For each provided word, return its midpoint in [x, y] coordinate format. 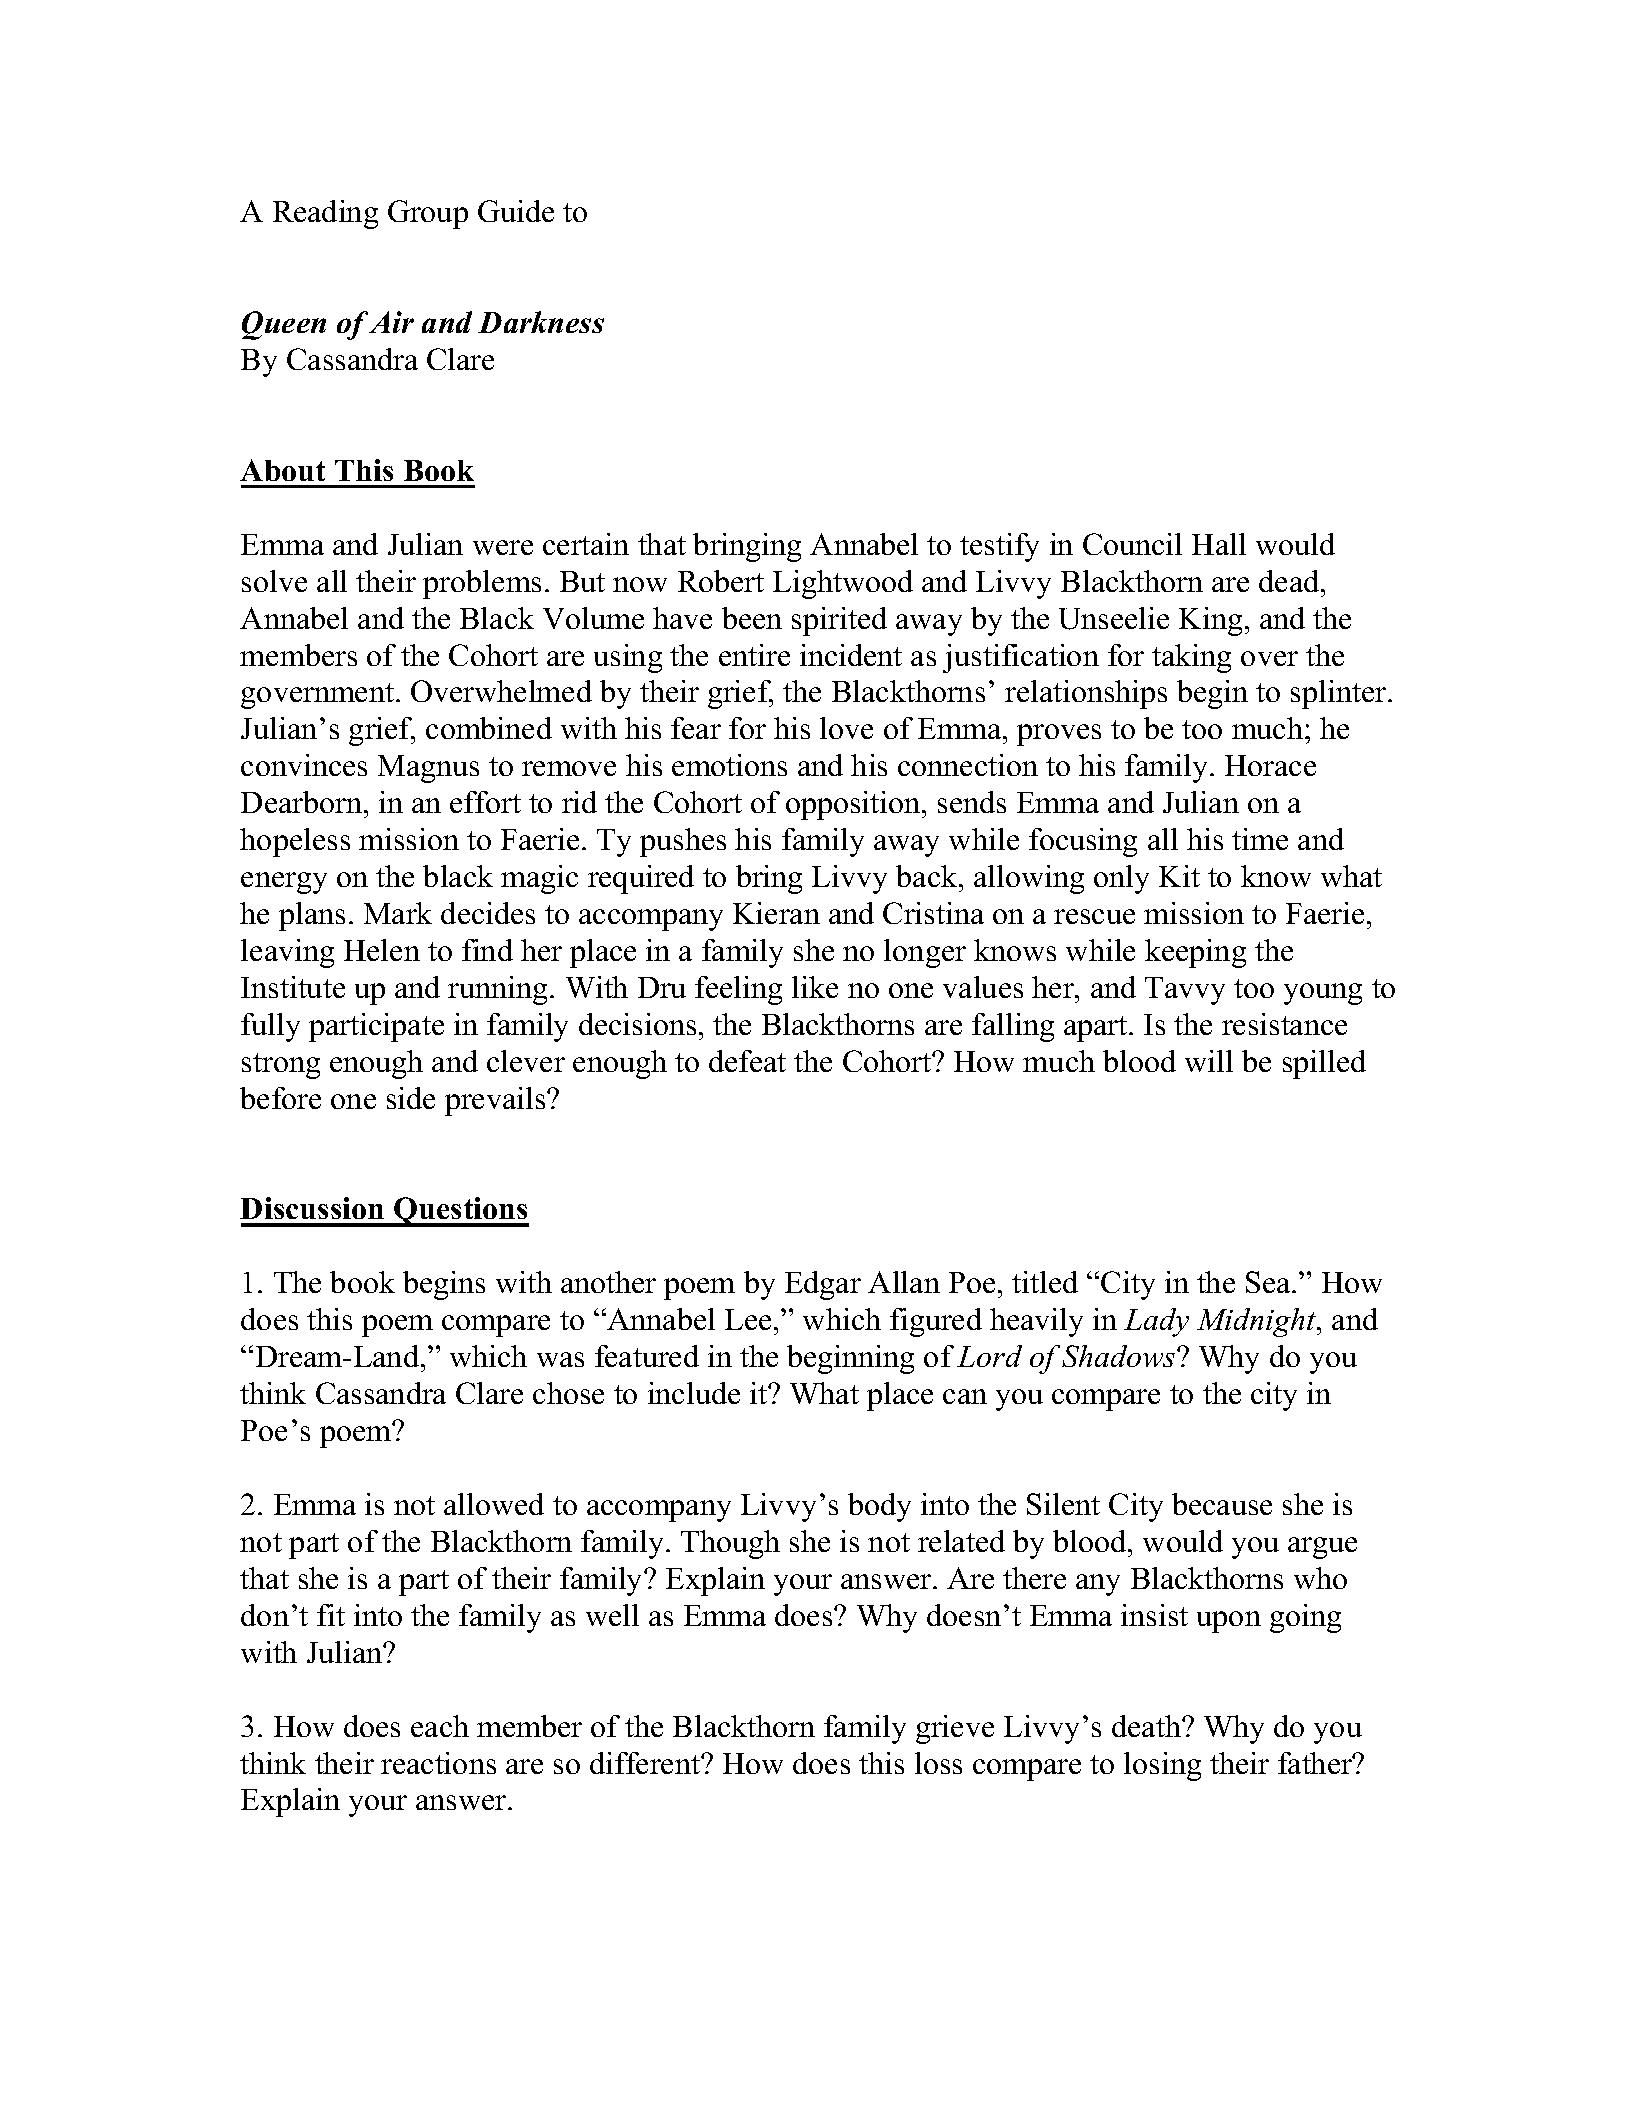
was [560, 1359]
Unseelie [1114, 618]
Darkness [541, 322]
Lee [748, 1319]
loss [938, 1763]
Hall [1219, 544]
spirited [839, 621]
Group [428, 214]
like [815, 987]
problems [482, 584]
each [440, 1726]
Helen [382, 950]
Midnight [1258, 1322]
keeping [1195, 953]
